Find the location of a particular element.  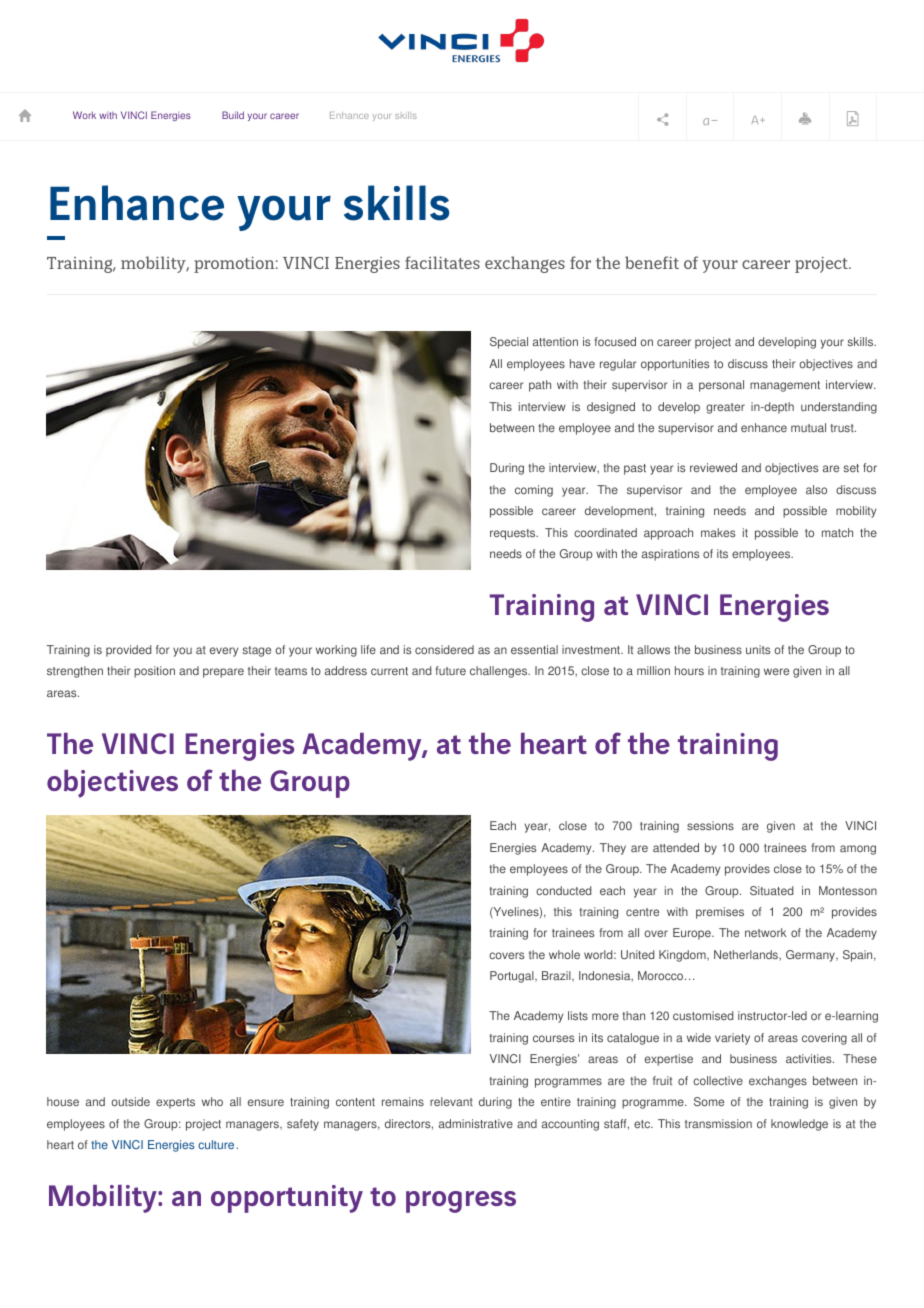

sessions is located at coordinates (710, 825).
